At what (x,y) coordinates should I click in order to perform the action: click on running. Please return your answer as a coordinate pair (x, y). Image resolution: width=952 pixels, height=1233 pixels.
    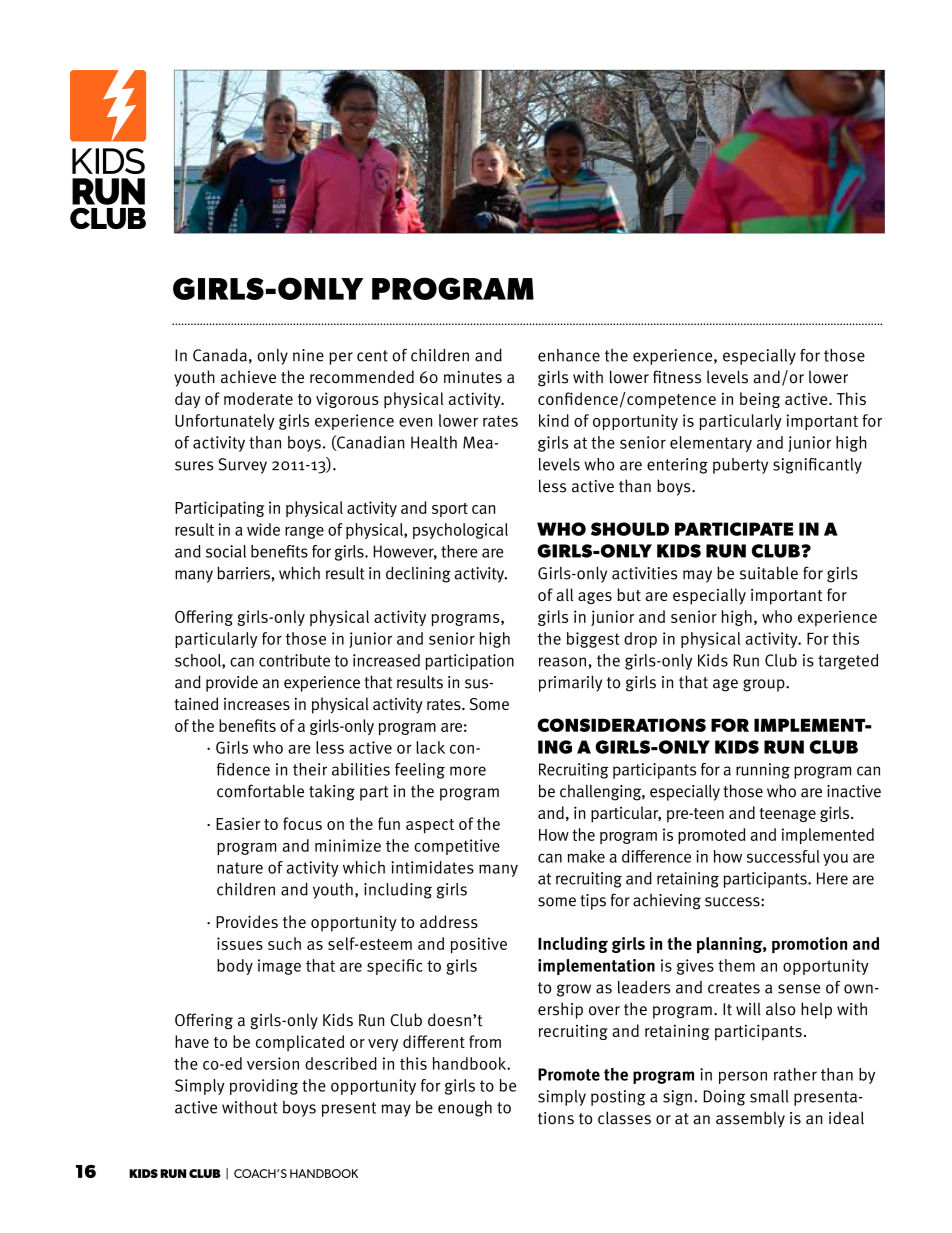
    Looking at the image, I should click on (763, 771).
